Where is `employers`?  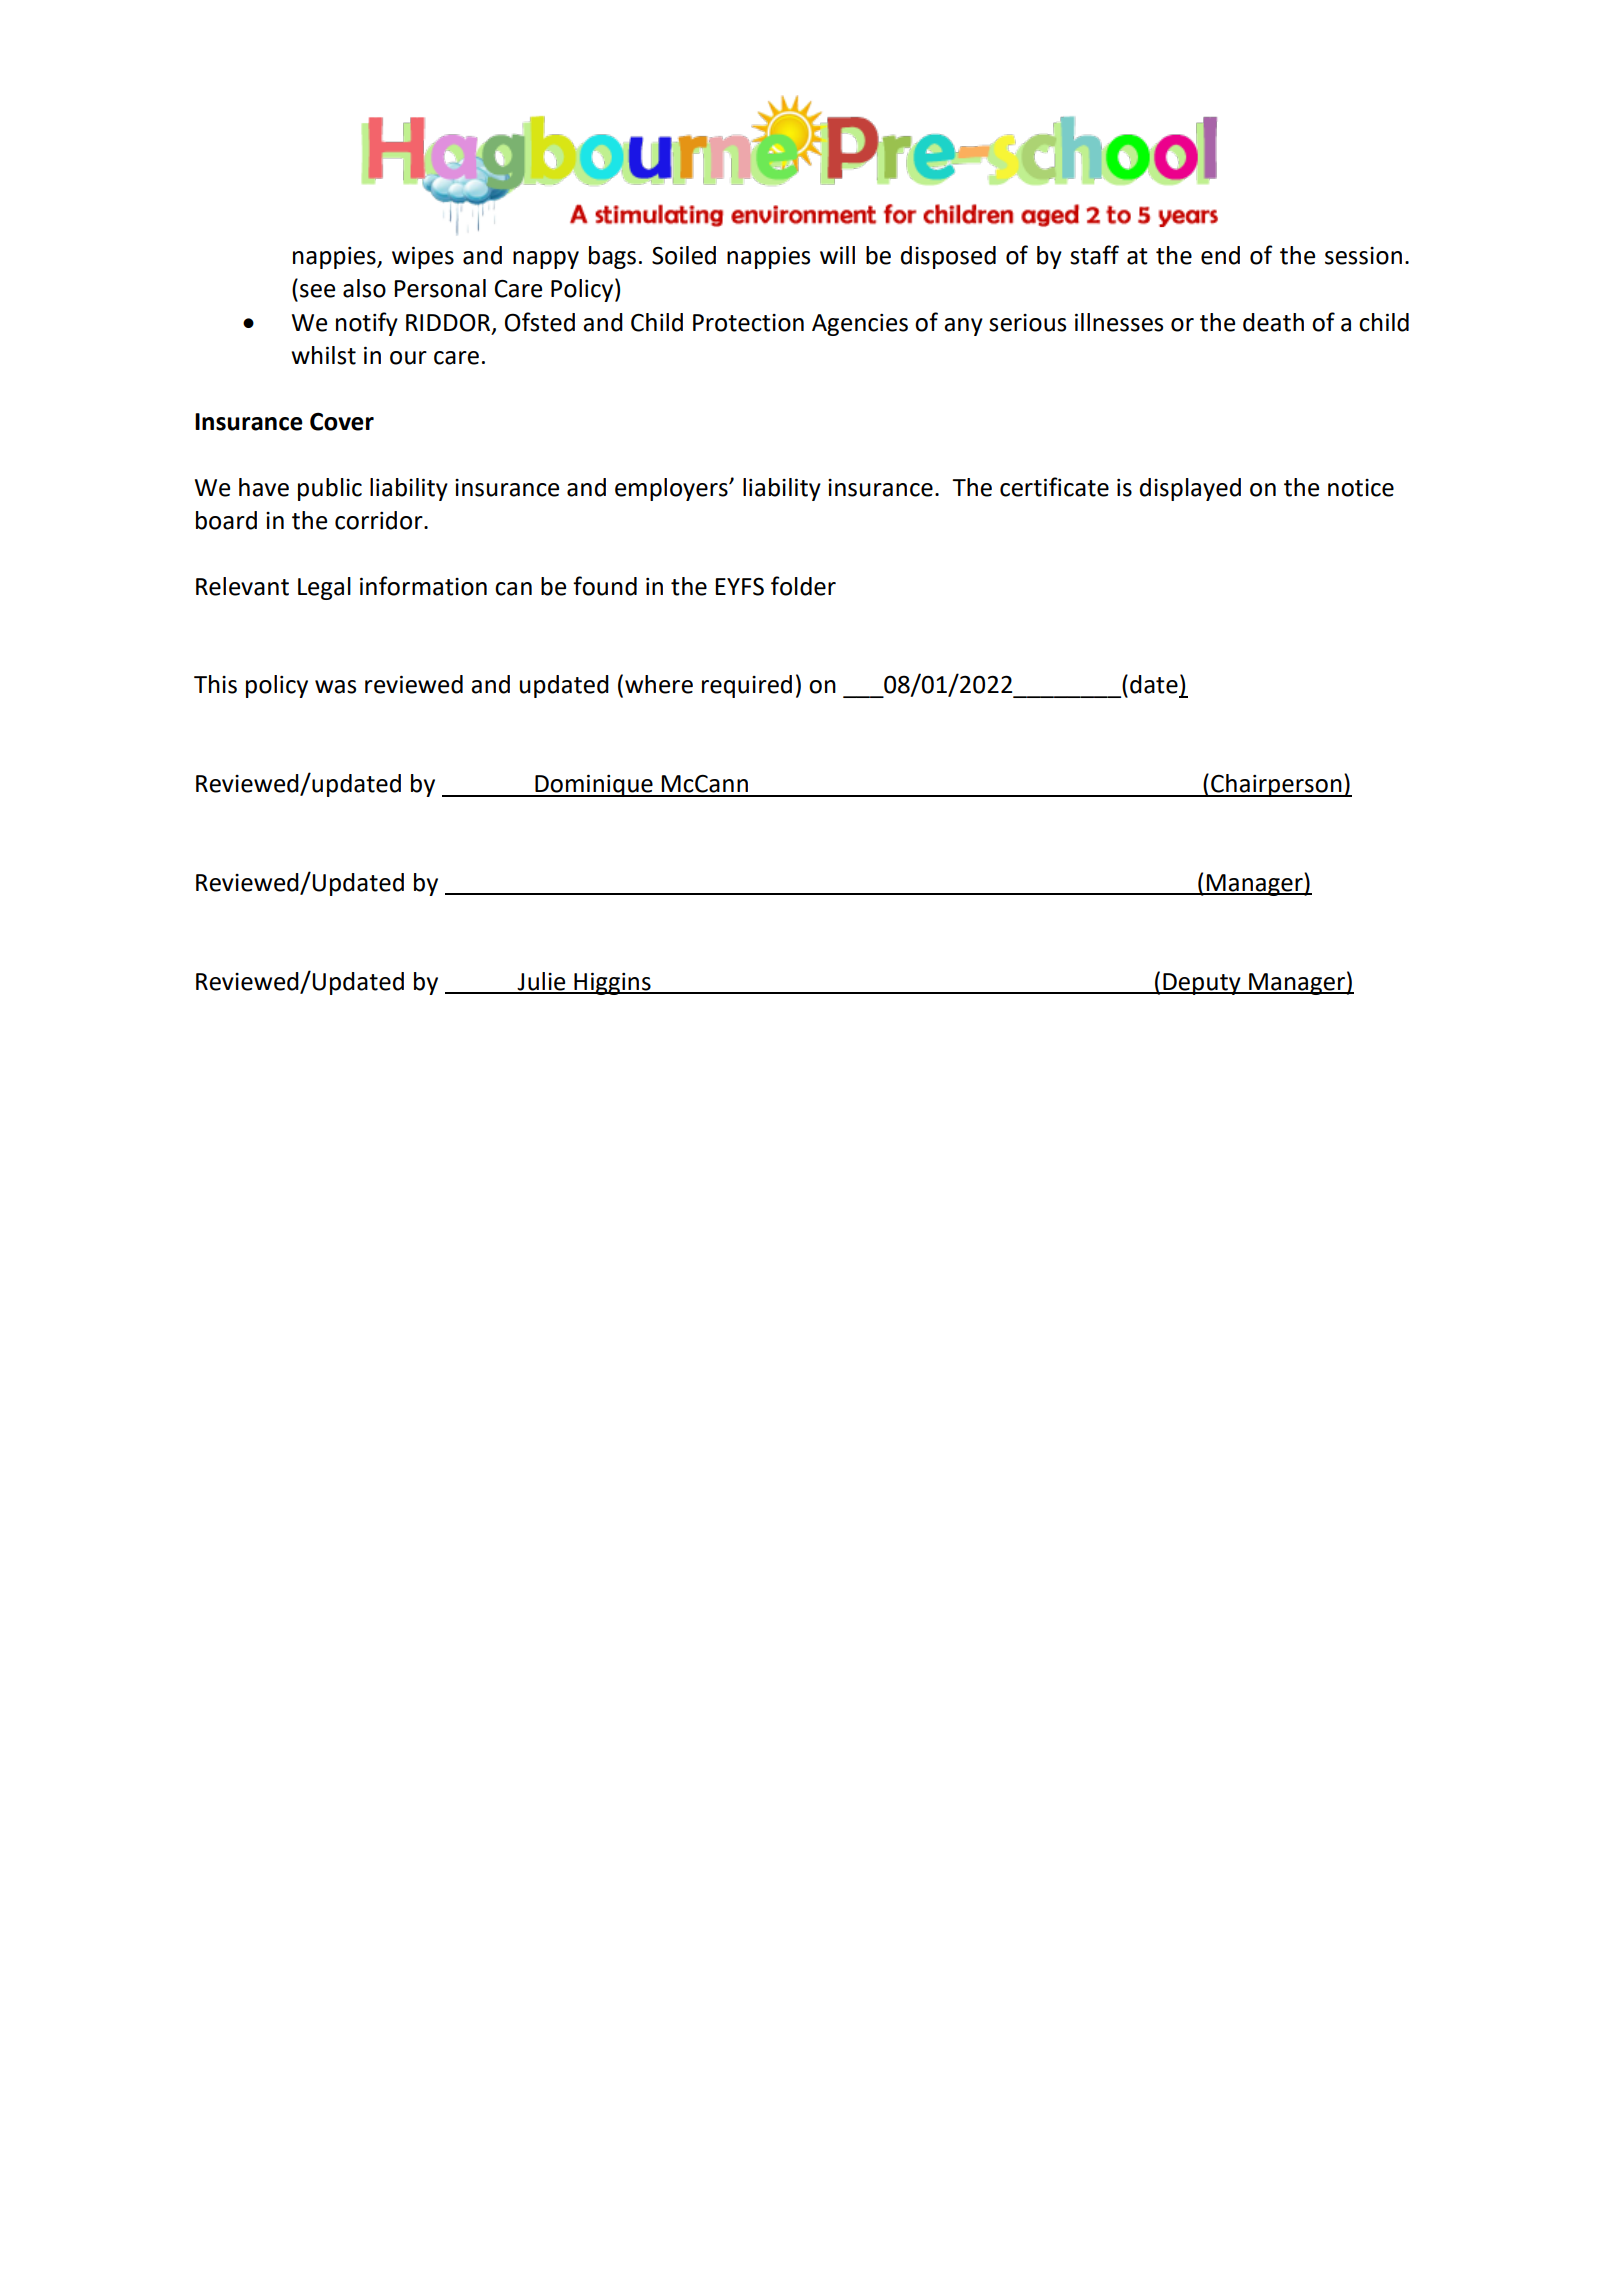
employers is located at coordinates (672, 489).
